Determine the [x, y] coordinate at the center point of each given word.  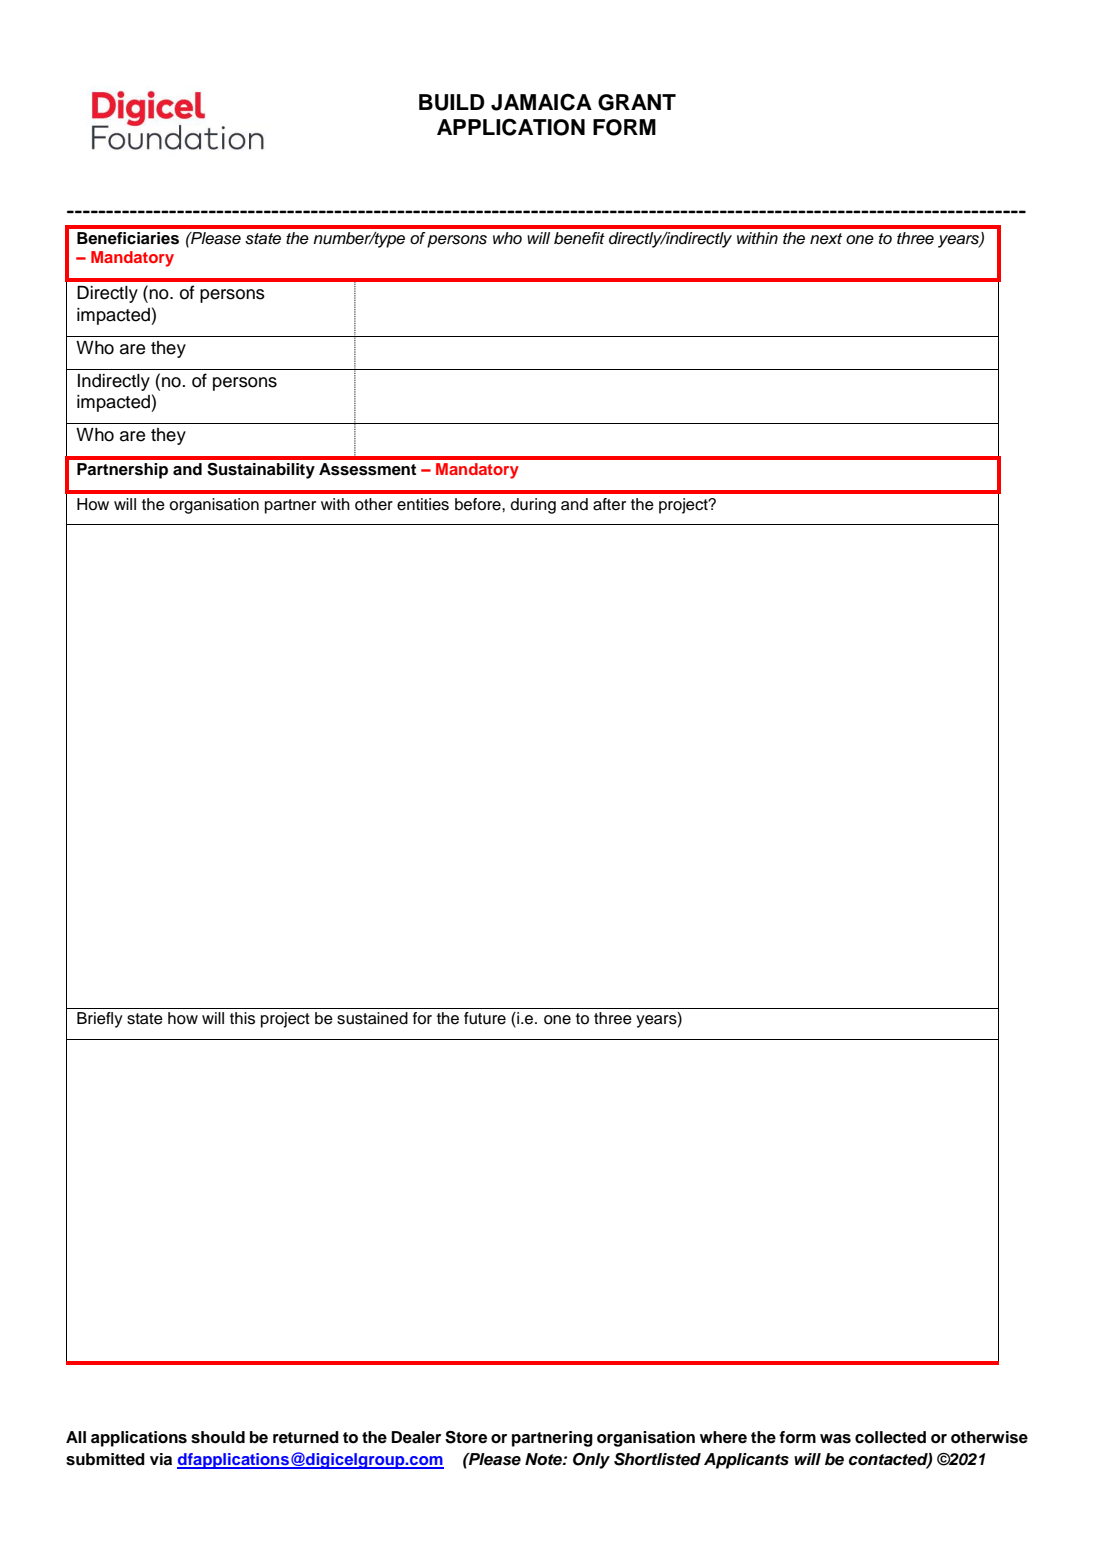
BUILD [452, 102]
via [161, 1459]
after [609, 504]
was [835, 1439]
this [242, 1018]
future [485, 1018]
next [826, 239]
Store [466, 1437]
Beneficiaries [128, 238]
